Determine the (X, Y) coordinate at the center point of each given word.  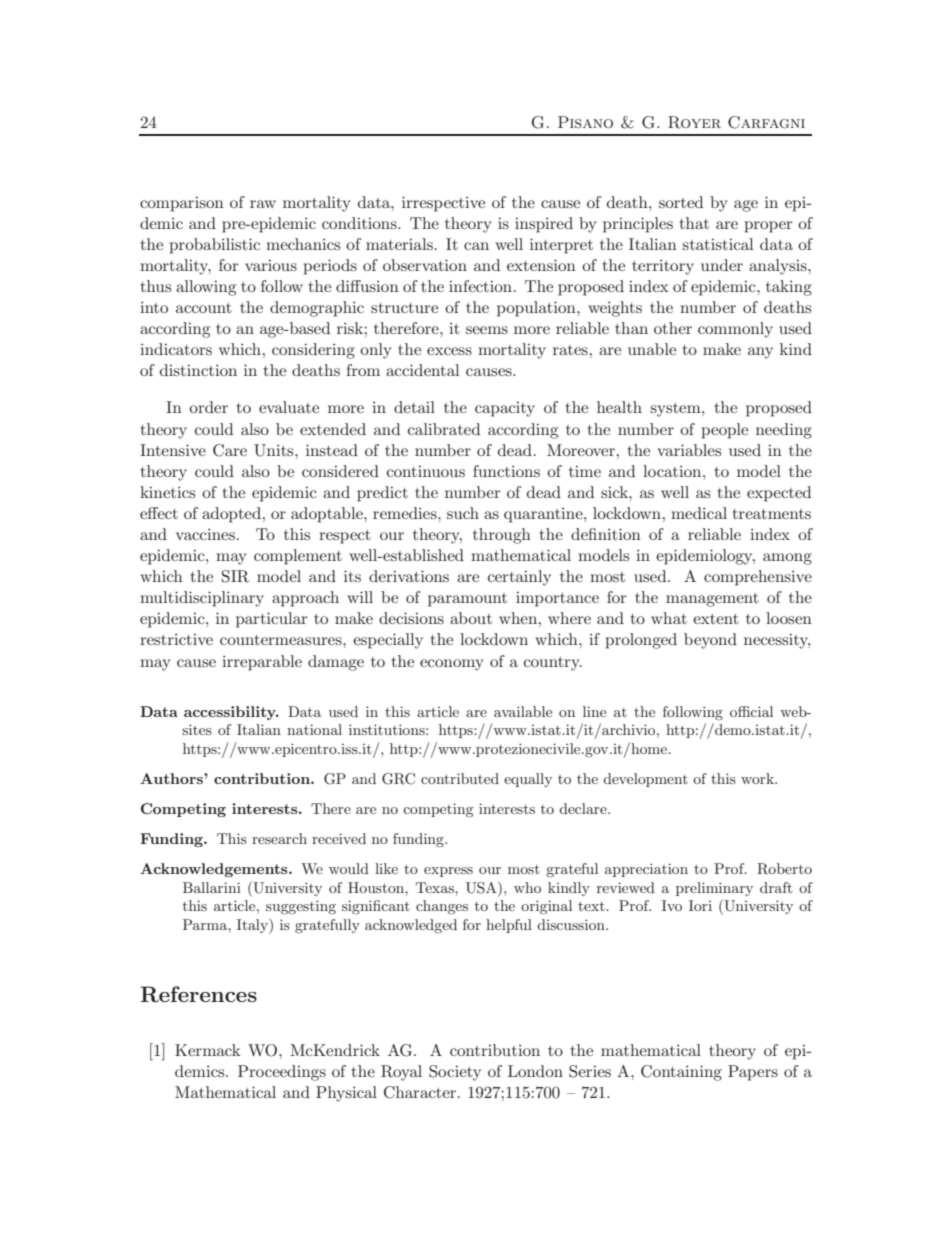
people (725, 431)
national (314, 729)
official (751, 711)
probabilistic (215, 246)
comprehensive (758, 578)
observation (425, 265)
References (198, 994)
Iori (700, 905)
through (502, 536)
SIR (235, 576)
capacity (505, 409)
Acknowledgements (215, 870)
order (208, 407)
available (523, 711)
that (694, 223)
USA (482, 887)
